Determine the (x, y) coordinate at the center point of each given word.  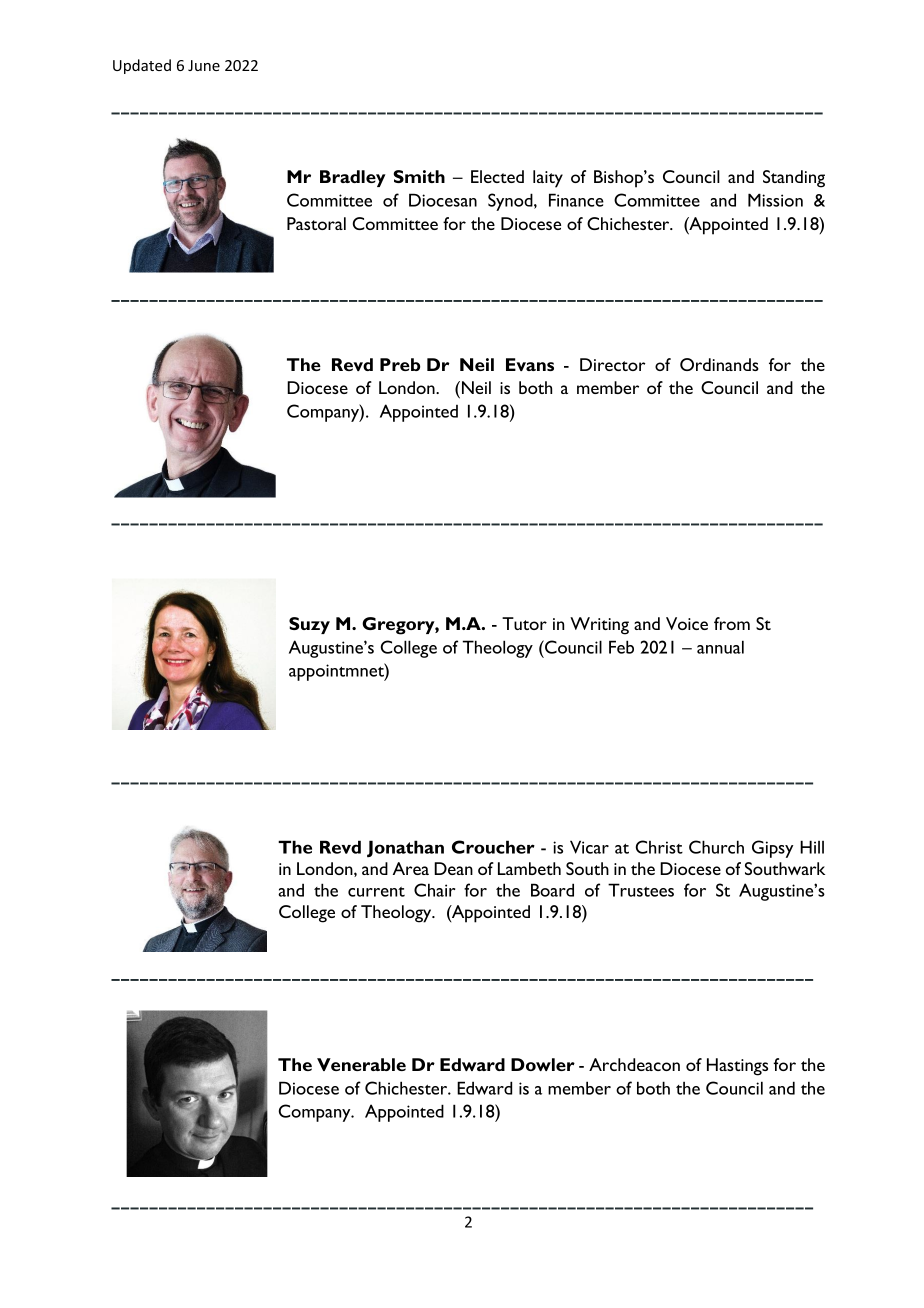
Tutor (524, 623)
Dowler (543, 1064)
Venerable (361, 1064)
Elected (497, 176)
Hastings (737, 1067)
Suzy (309, 625)
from (732, 623)
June (204, 65)
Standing (794, 179)
